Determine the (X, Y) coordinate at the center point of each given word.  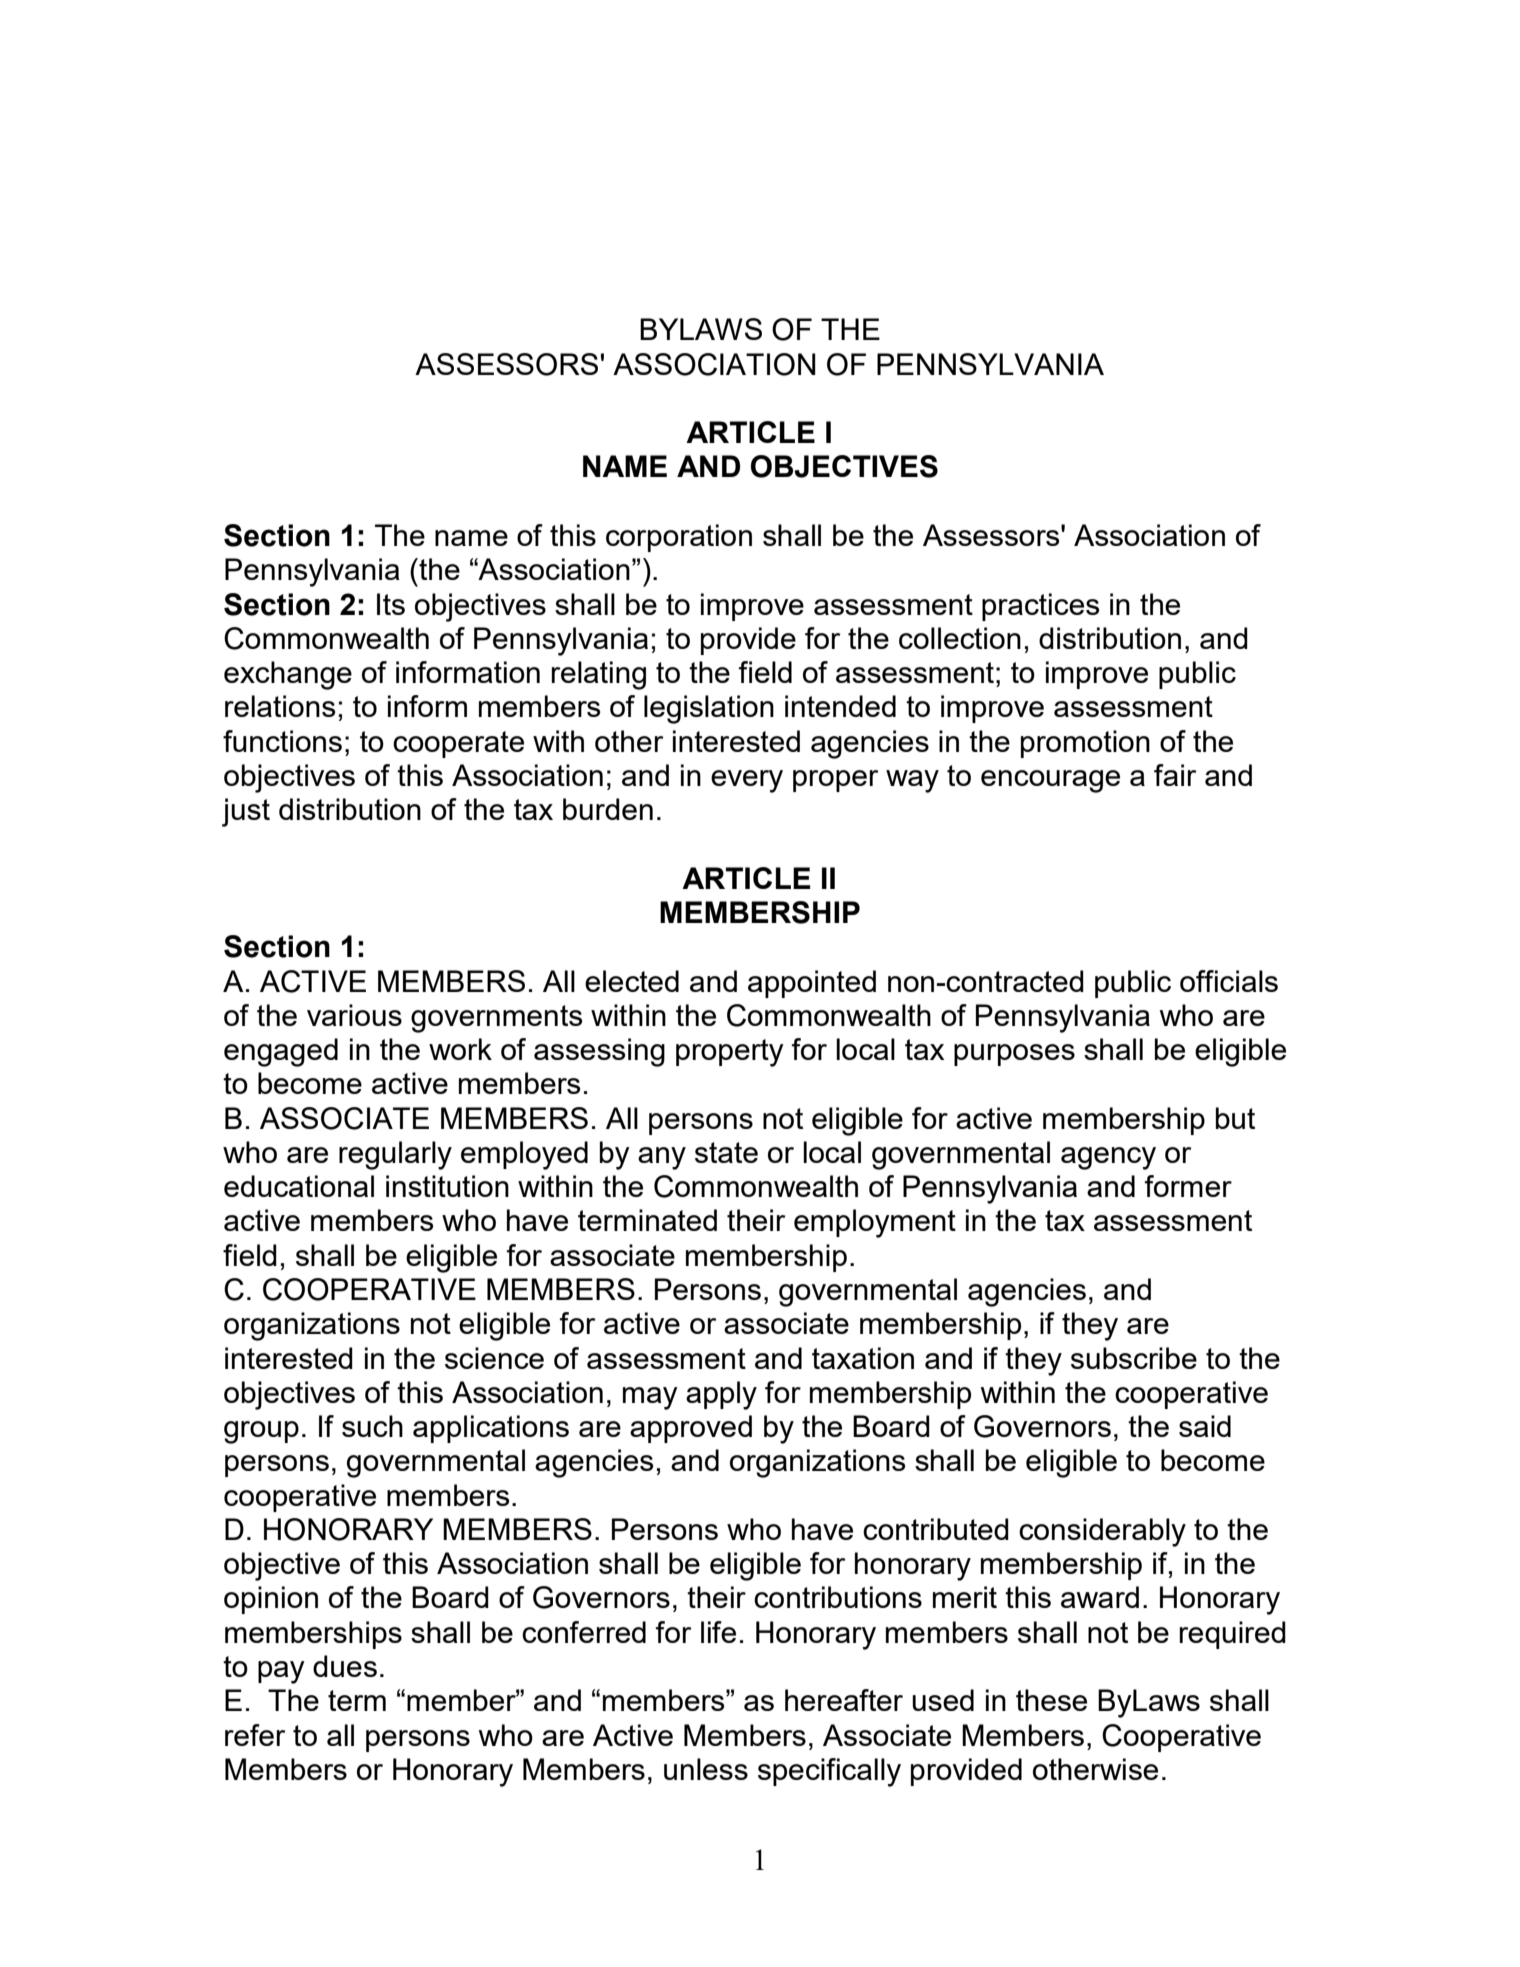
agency (1108, 1158)
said (1205, 1426)
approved (691, 1429)
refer (255, 1735)
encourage (1050, 781)
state (726, 1152)
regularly (395, 1155)
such (372, 1426)
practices (1040, 607)
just (246, 812)
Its (391, 604)
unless (706, 1769)
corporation (679, 538)
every (747, 781)
